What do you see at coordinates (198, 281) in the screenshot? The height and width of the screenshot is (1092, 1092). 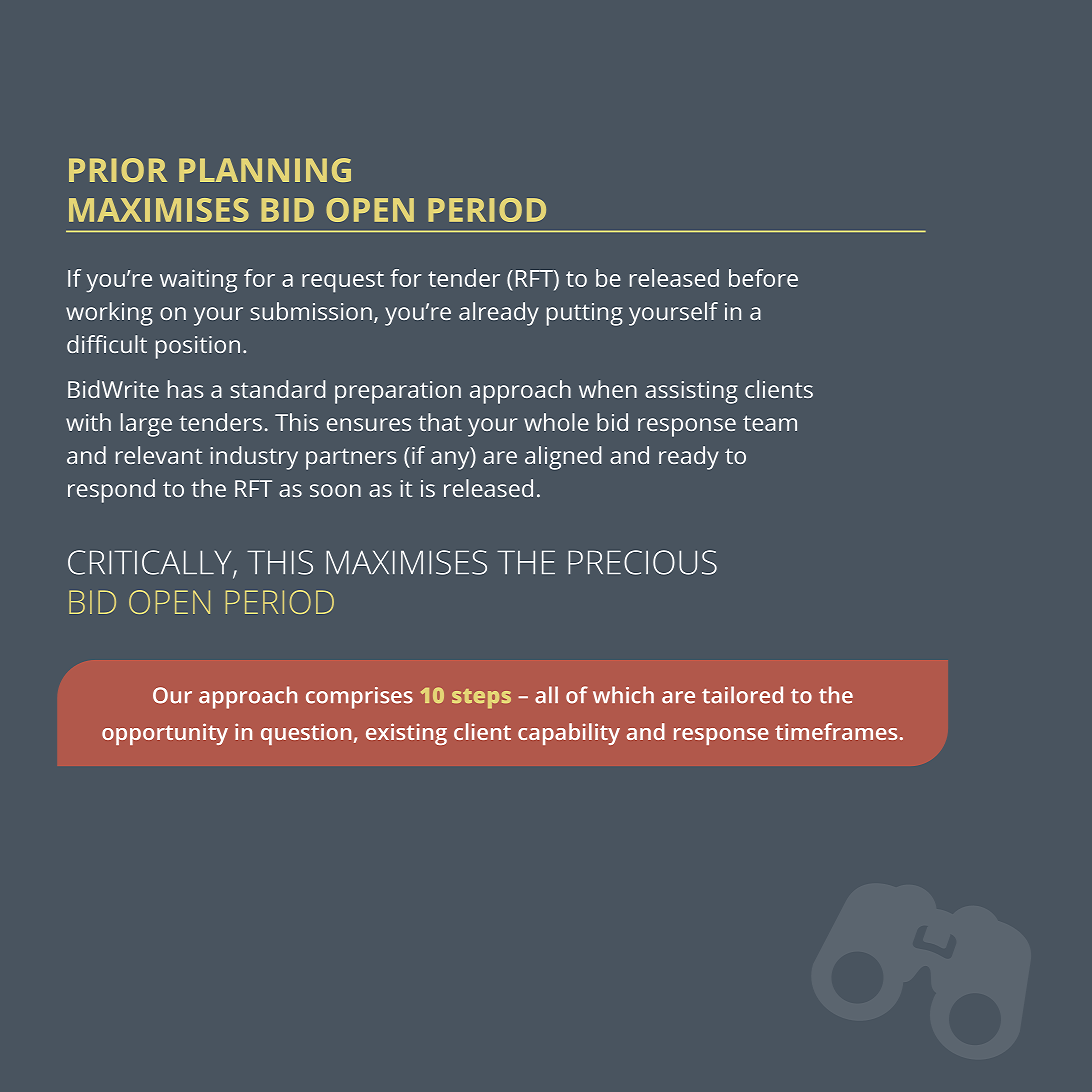 I see `waiting` at bounding box center [198, 281].
